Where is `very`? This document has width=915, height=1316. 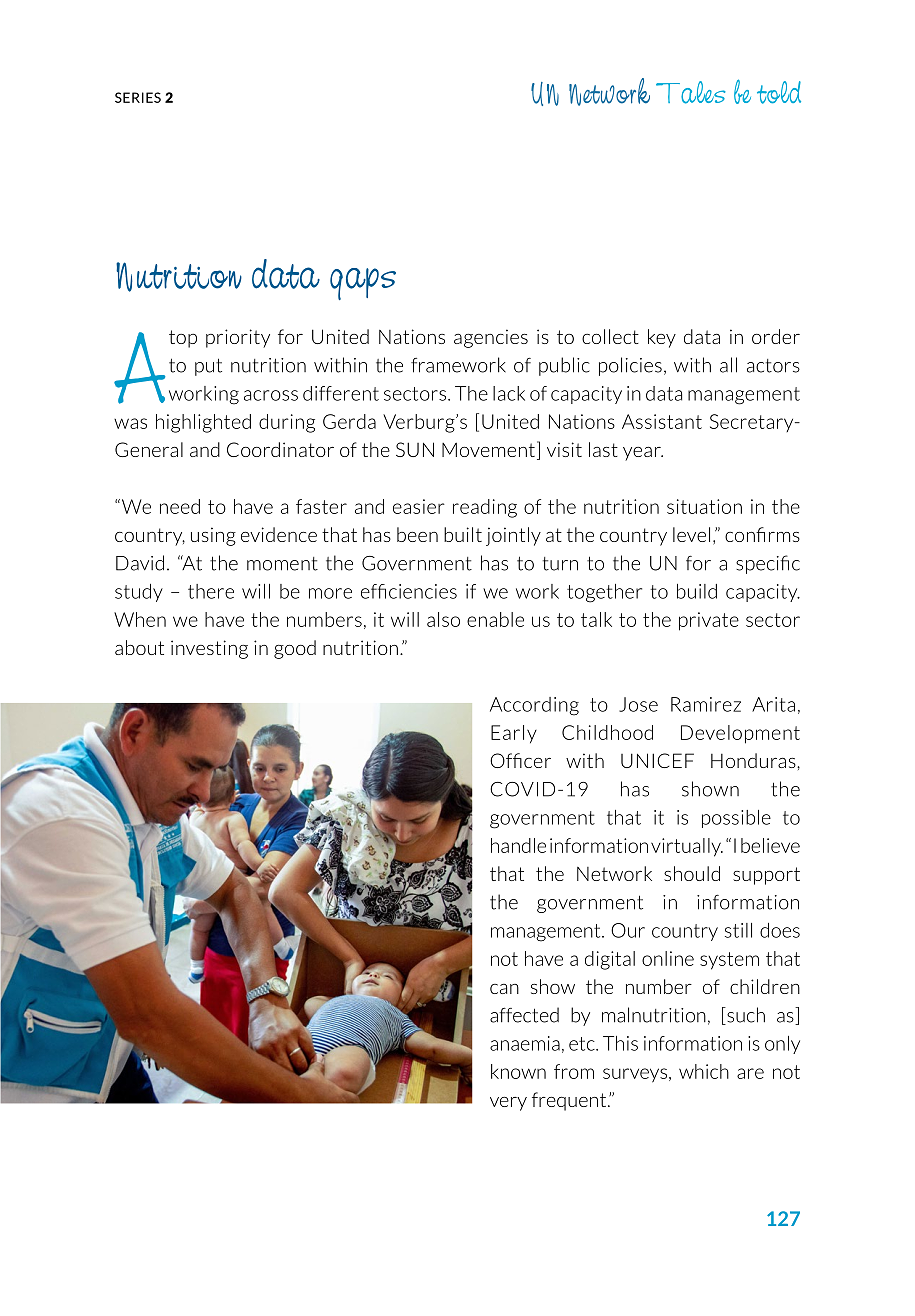 very is located at coordinates (508, 1104).
